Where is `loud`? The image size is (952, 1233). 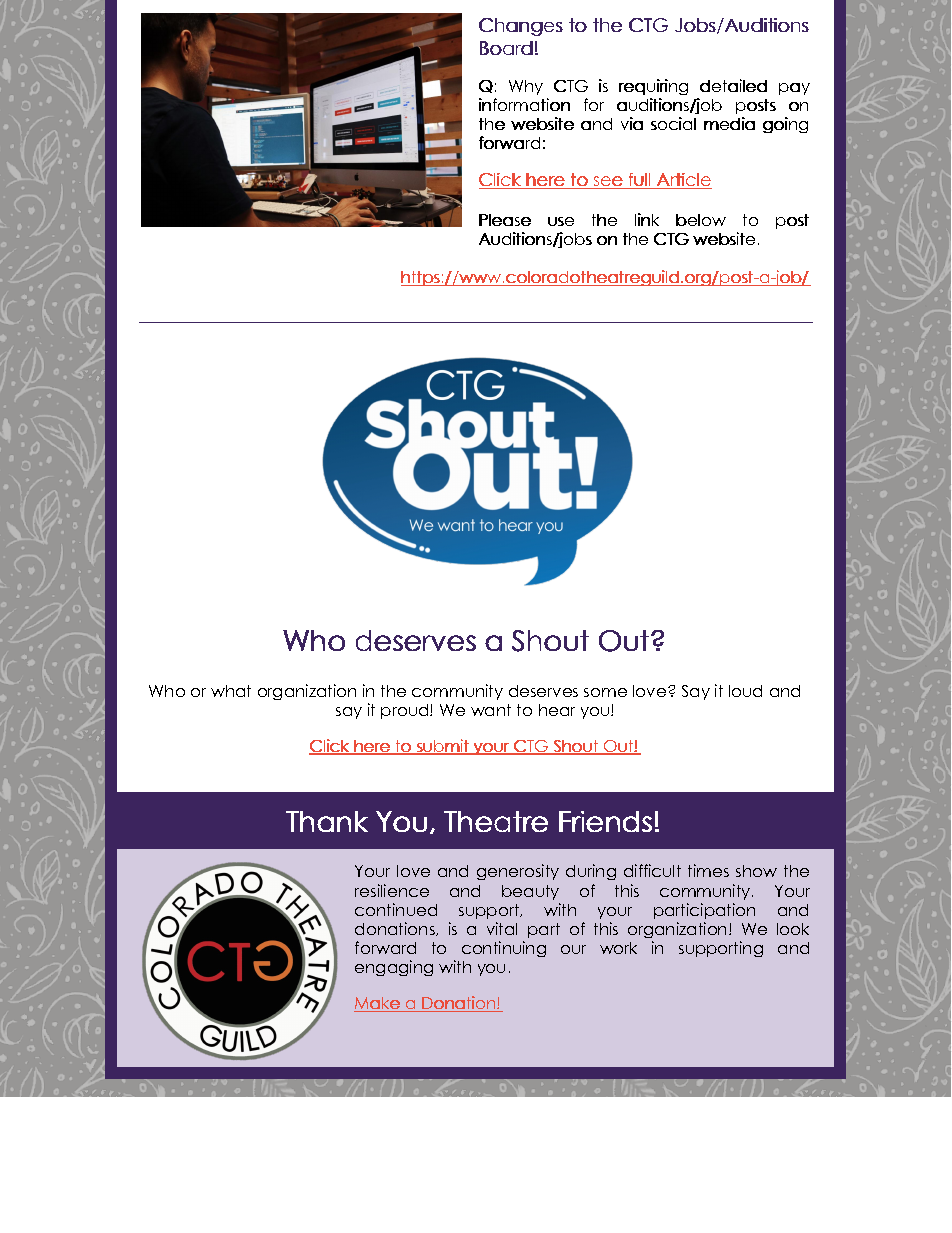 loud is located at coordinates (745, 691).
